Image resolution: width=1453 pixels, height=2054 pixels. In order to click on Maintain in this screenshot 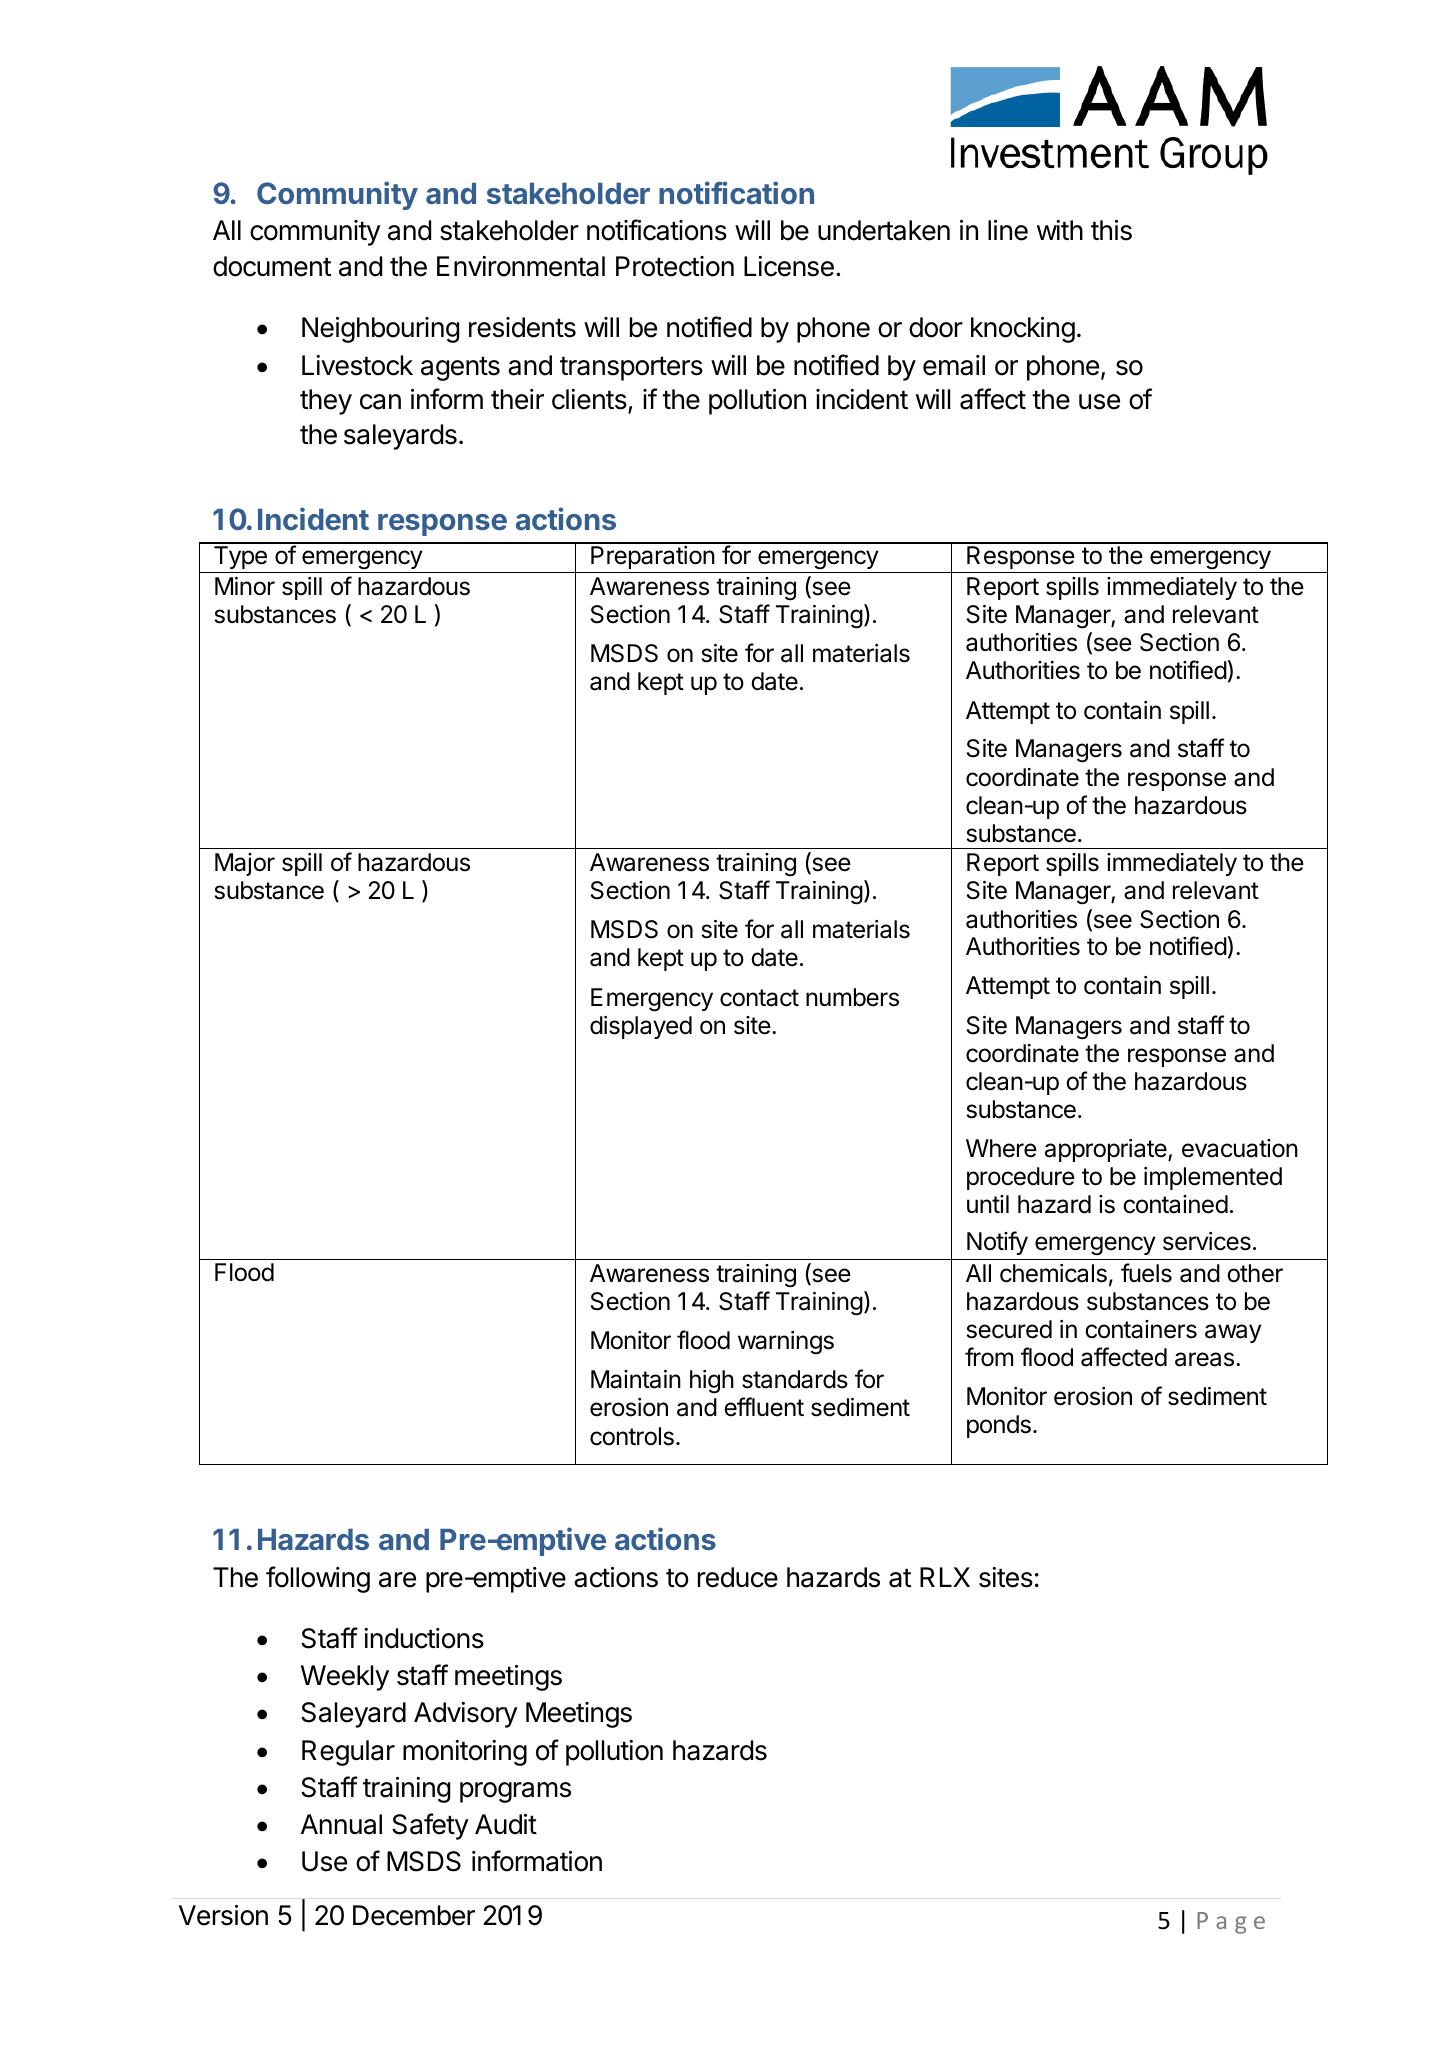, I will do `click(636, 1379)`.
